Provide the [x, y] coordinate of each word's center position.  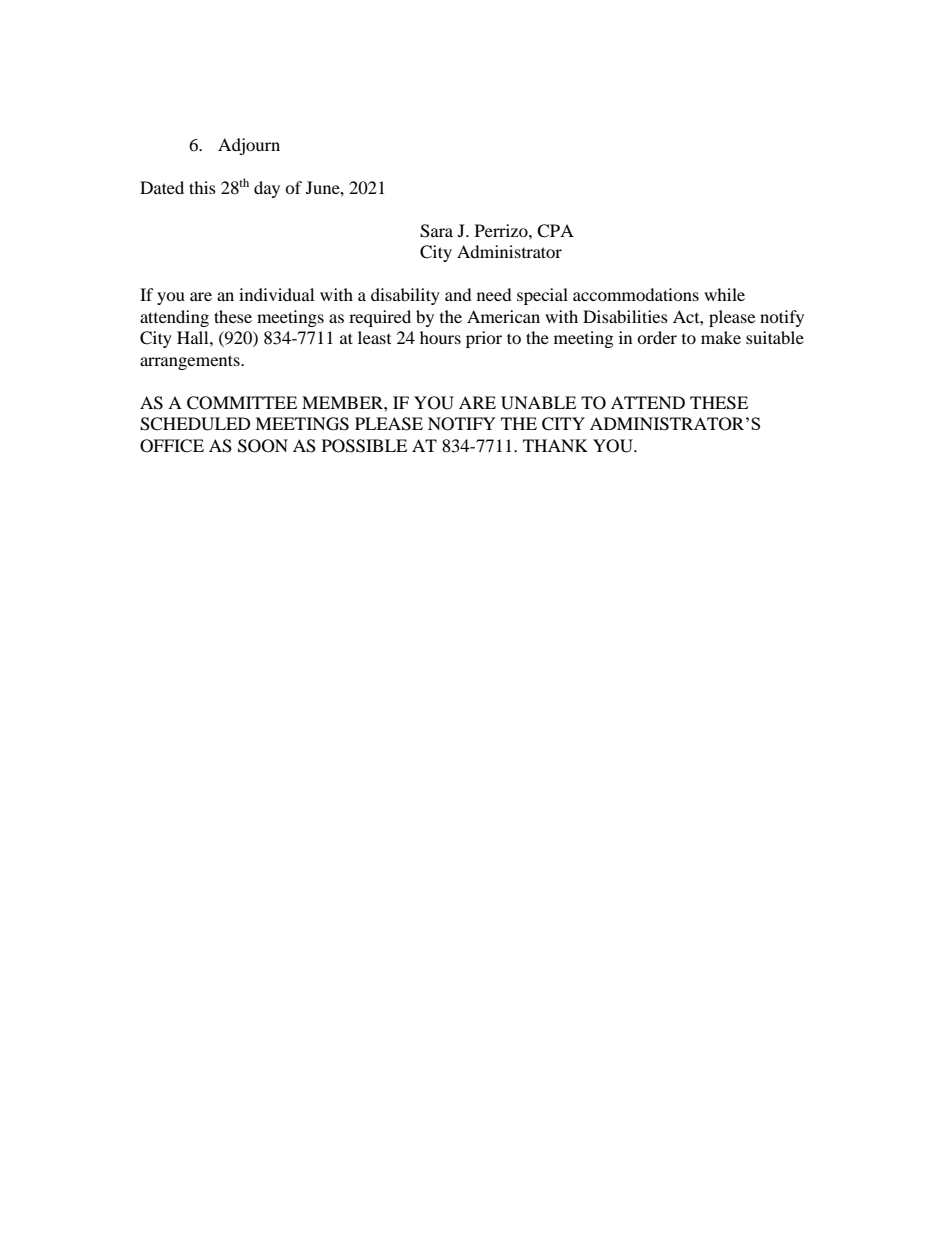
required [380, 318]
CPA [555, 231]
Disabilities [625, 316]
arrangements [191, 362]
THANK [555, 445]
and [458, 294]
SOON [263, 446]
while [724, 294]
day [267, 189]
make [721, 337]
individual [276, 294]
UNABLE [538, 403]
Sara [436, 231]
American [503, 316]
